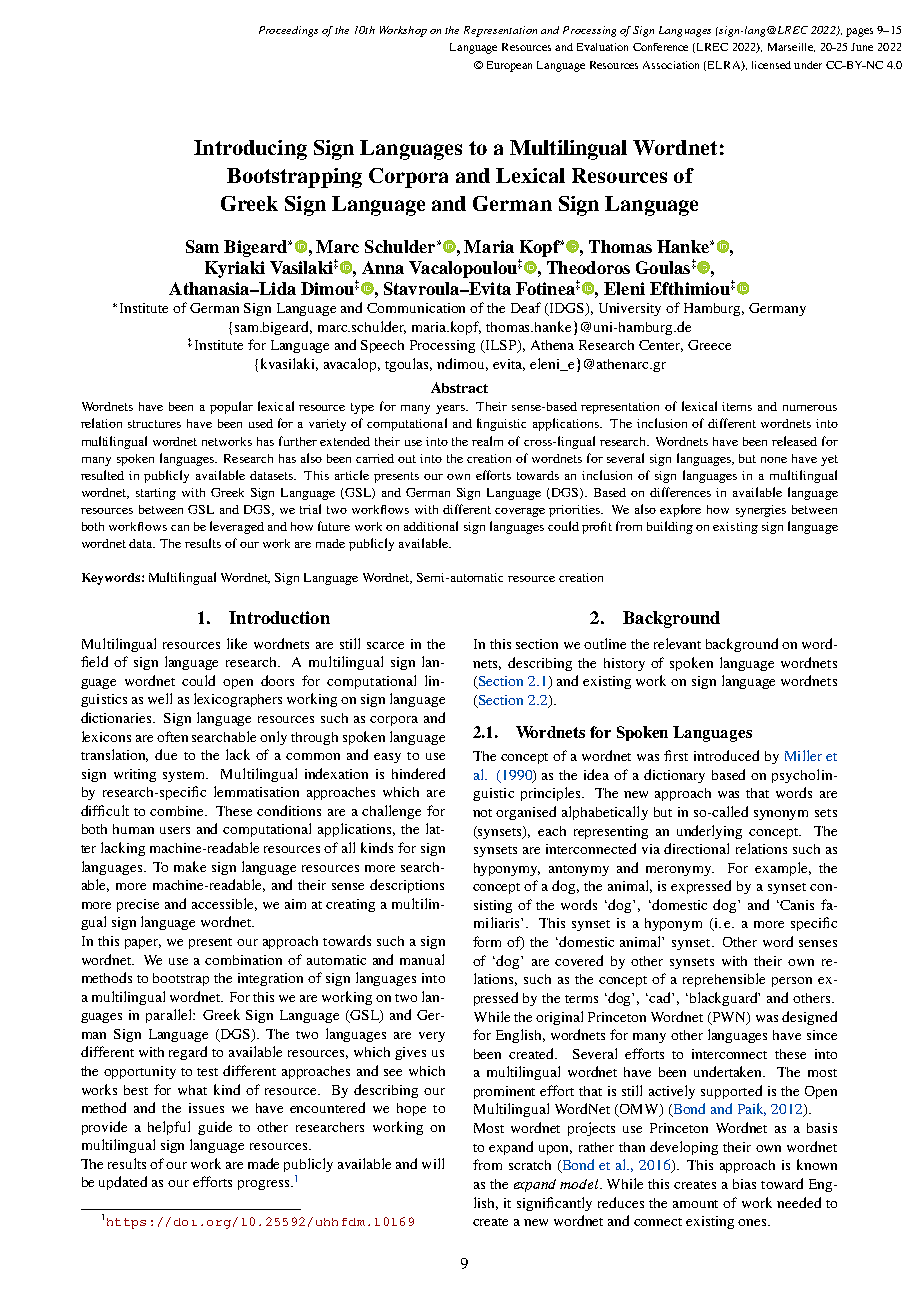  Describe the element at coordinates (385, 645) in the screenshot. I see `scarce` at that location.
